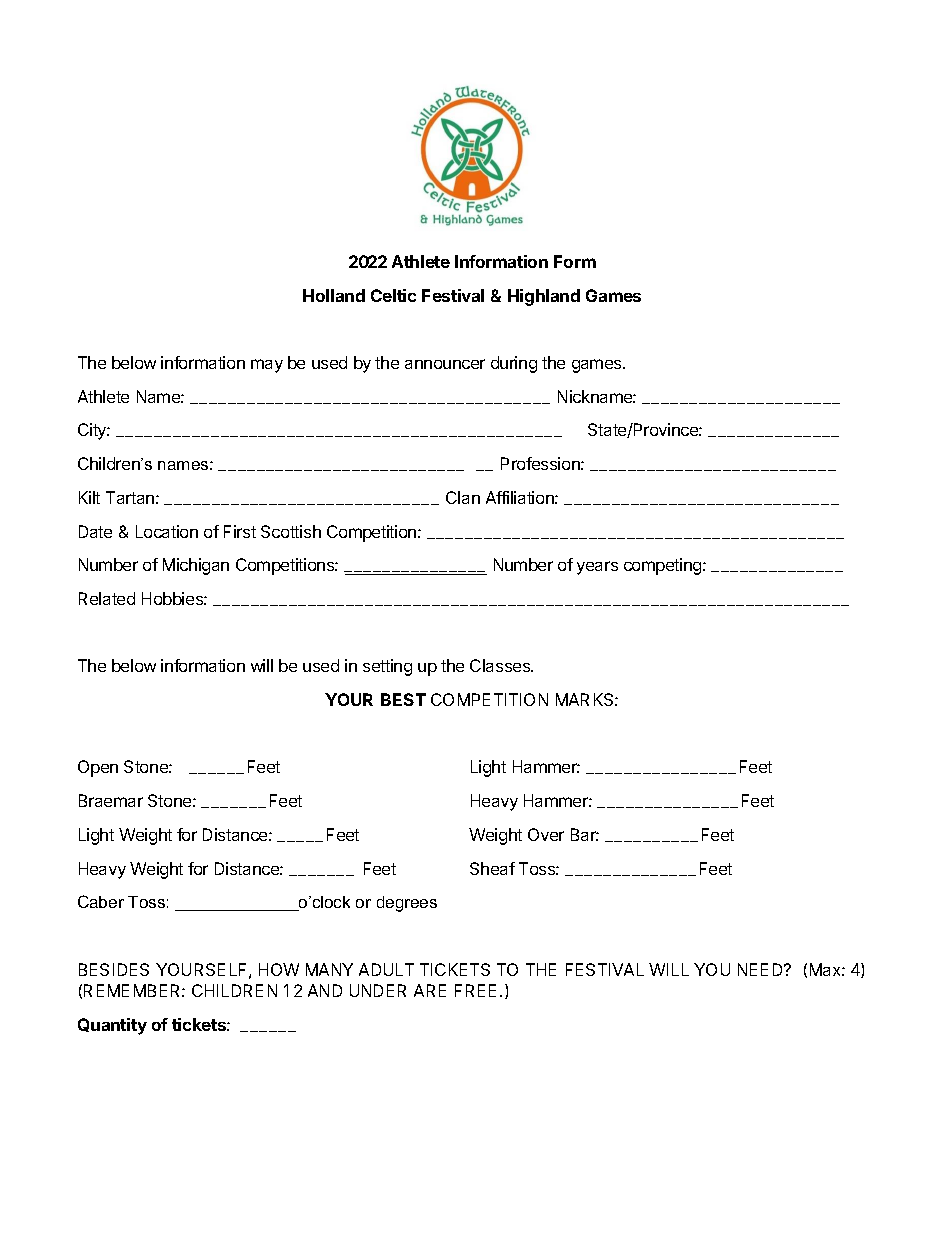 Image resolution: width=952 pixels, height=1233 pixels. What do you see at coordinates (597, 568) in the document?
I see `years` at bounding box center [597, 568].
